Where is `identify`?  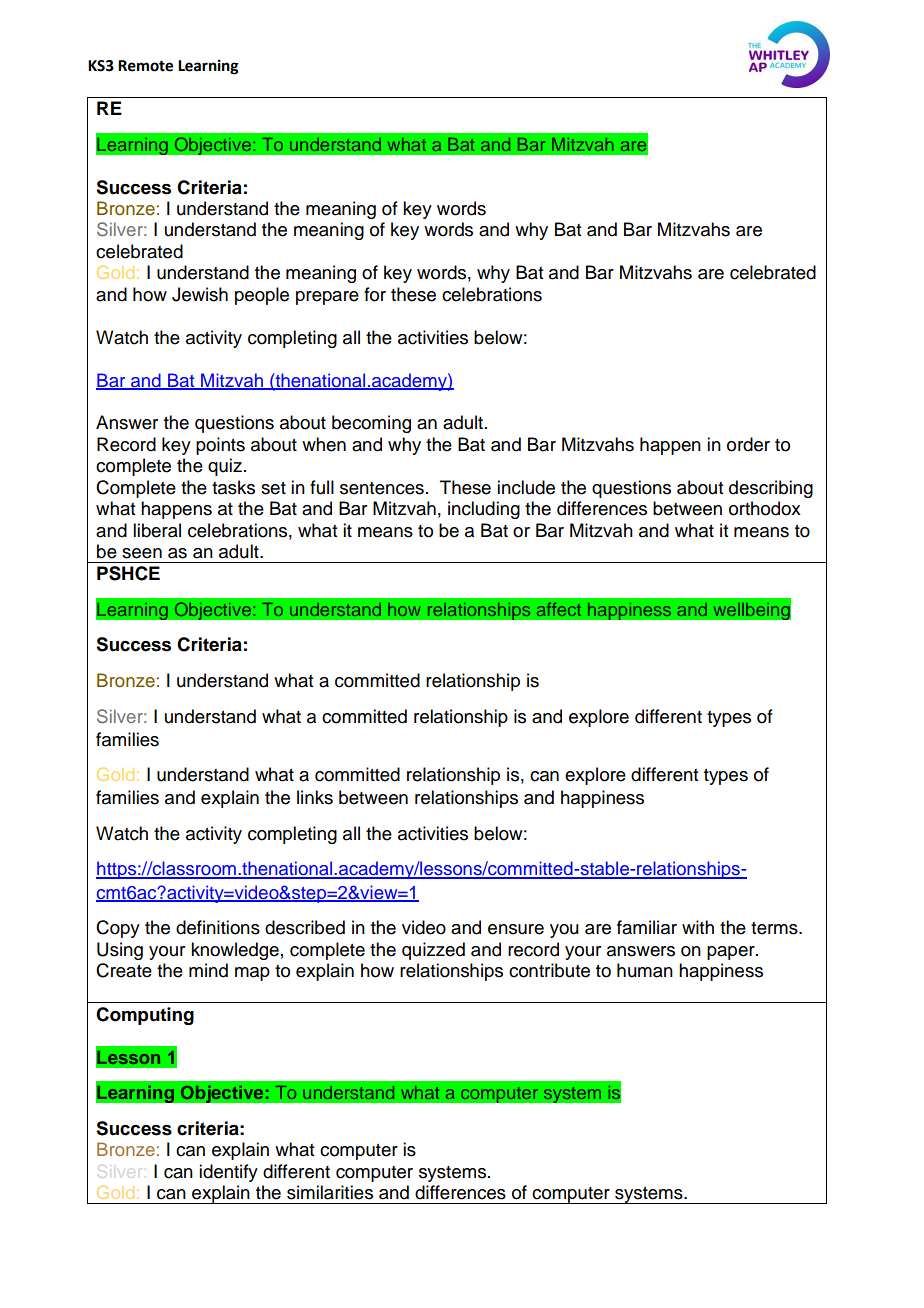
identify is located at coordinates (228, 1173).
